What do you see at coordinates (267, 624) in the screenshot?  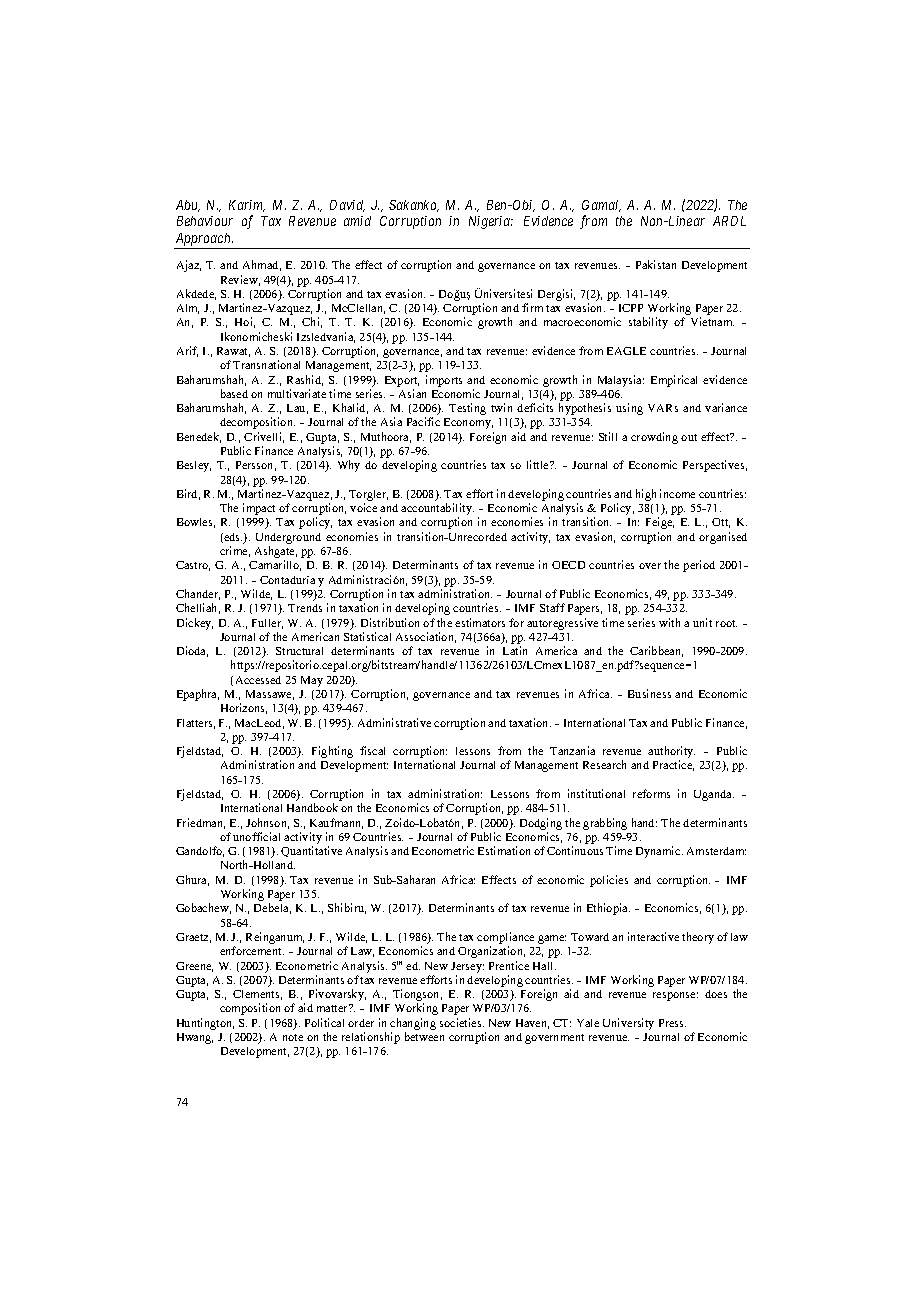 I see `Fuller` at bounding box center [267, 624].
